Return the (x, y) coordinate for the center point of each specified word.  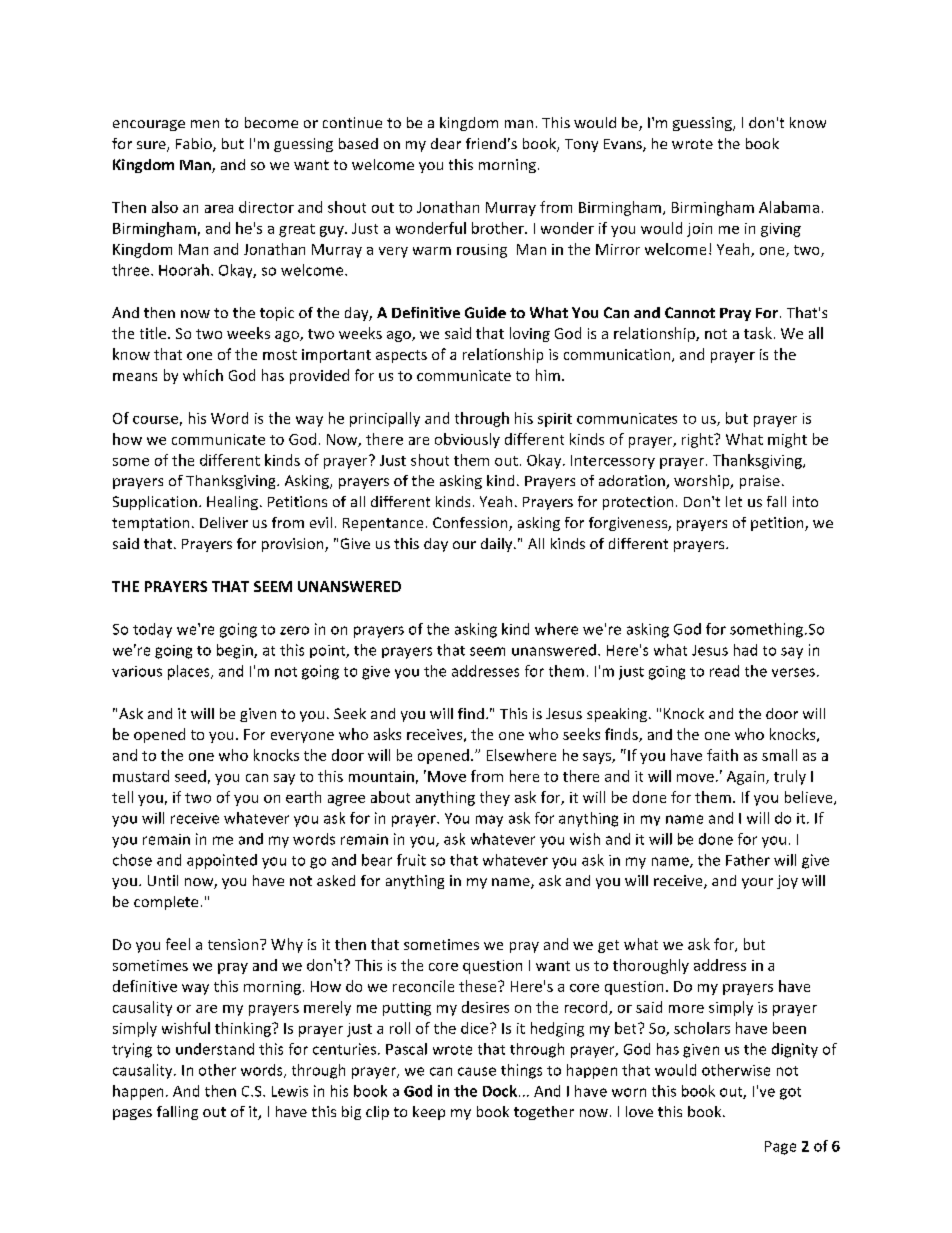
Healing (232, 503)
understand (215, 1049)
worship (703, 482)
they (495, 798)
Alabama (789, 207)
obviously (467, 440)
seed (190, 776)
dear (446, 143)
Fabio (195, 145)
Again (747, 778)
